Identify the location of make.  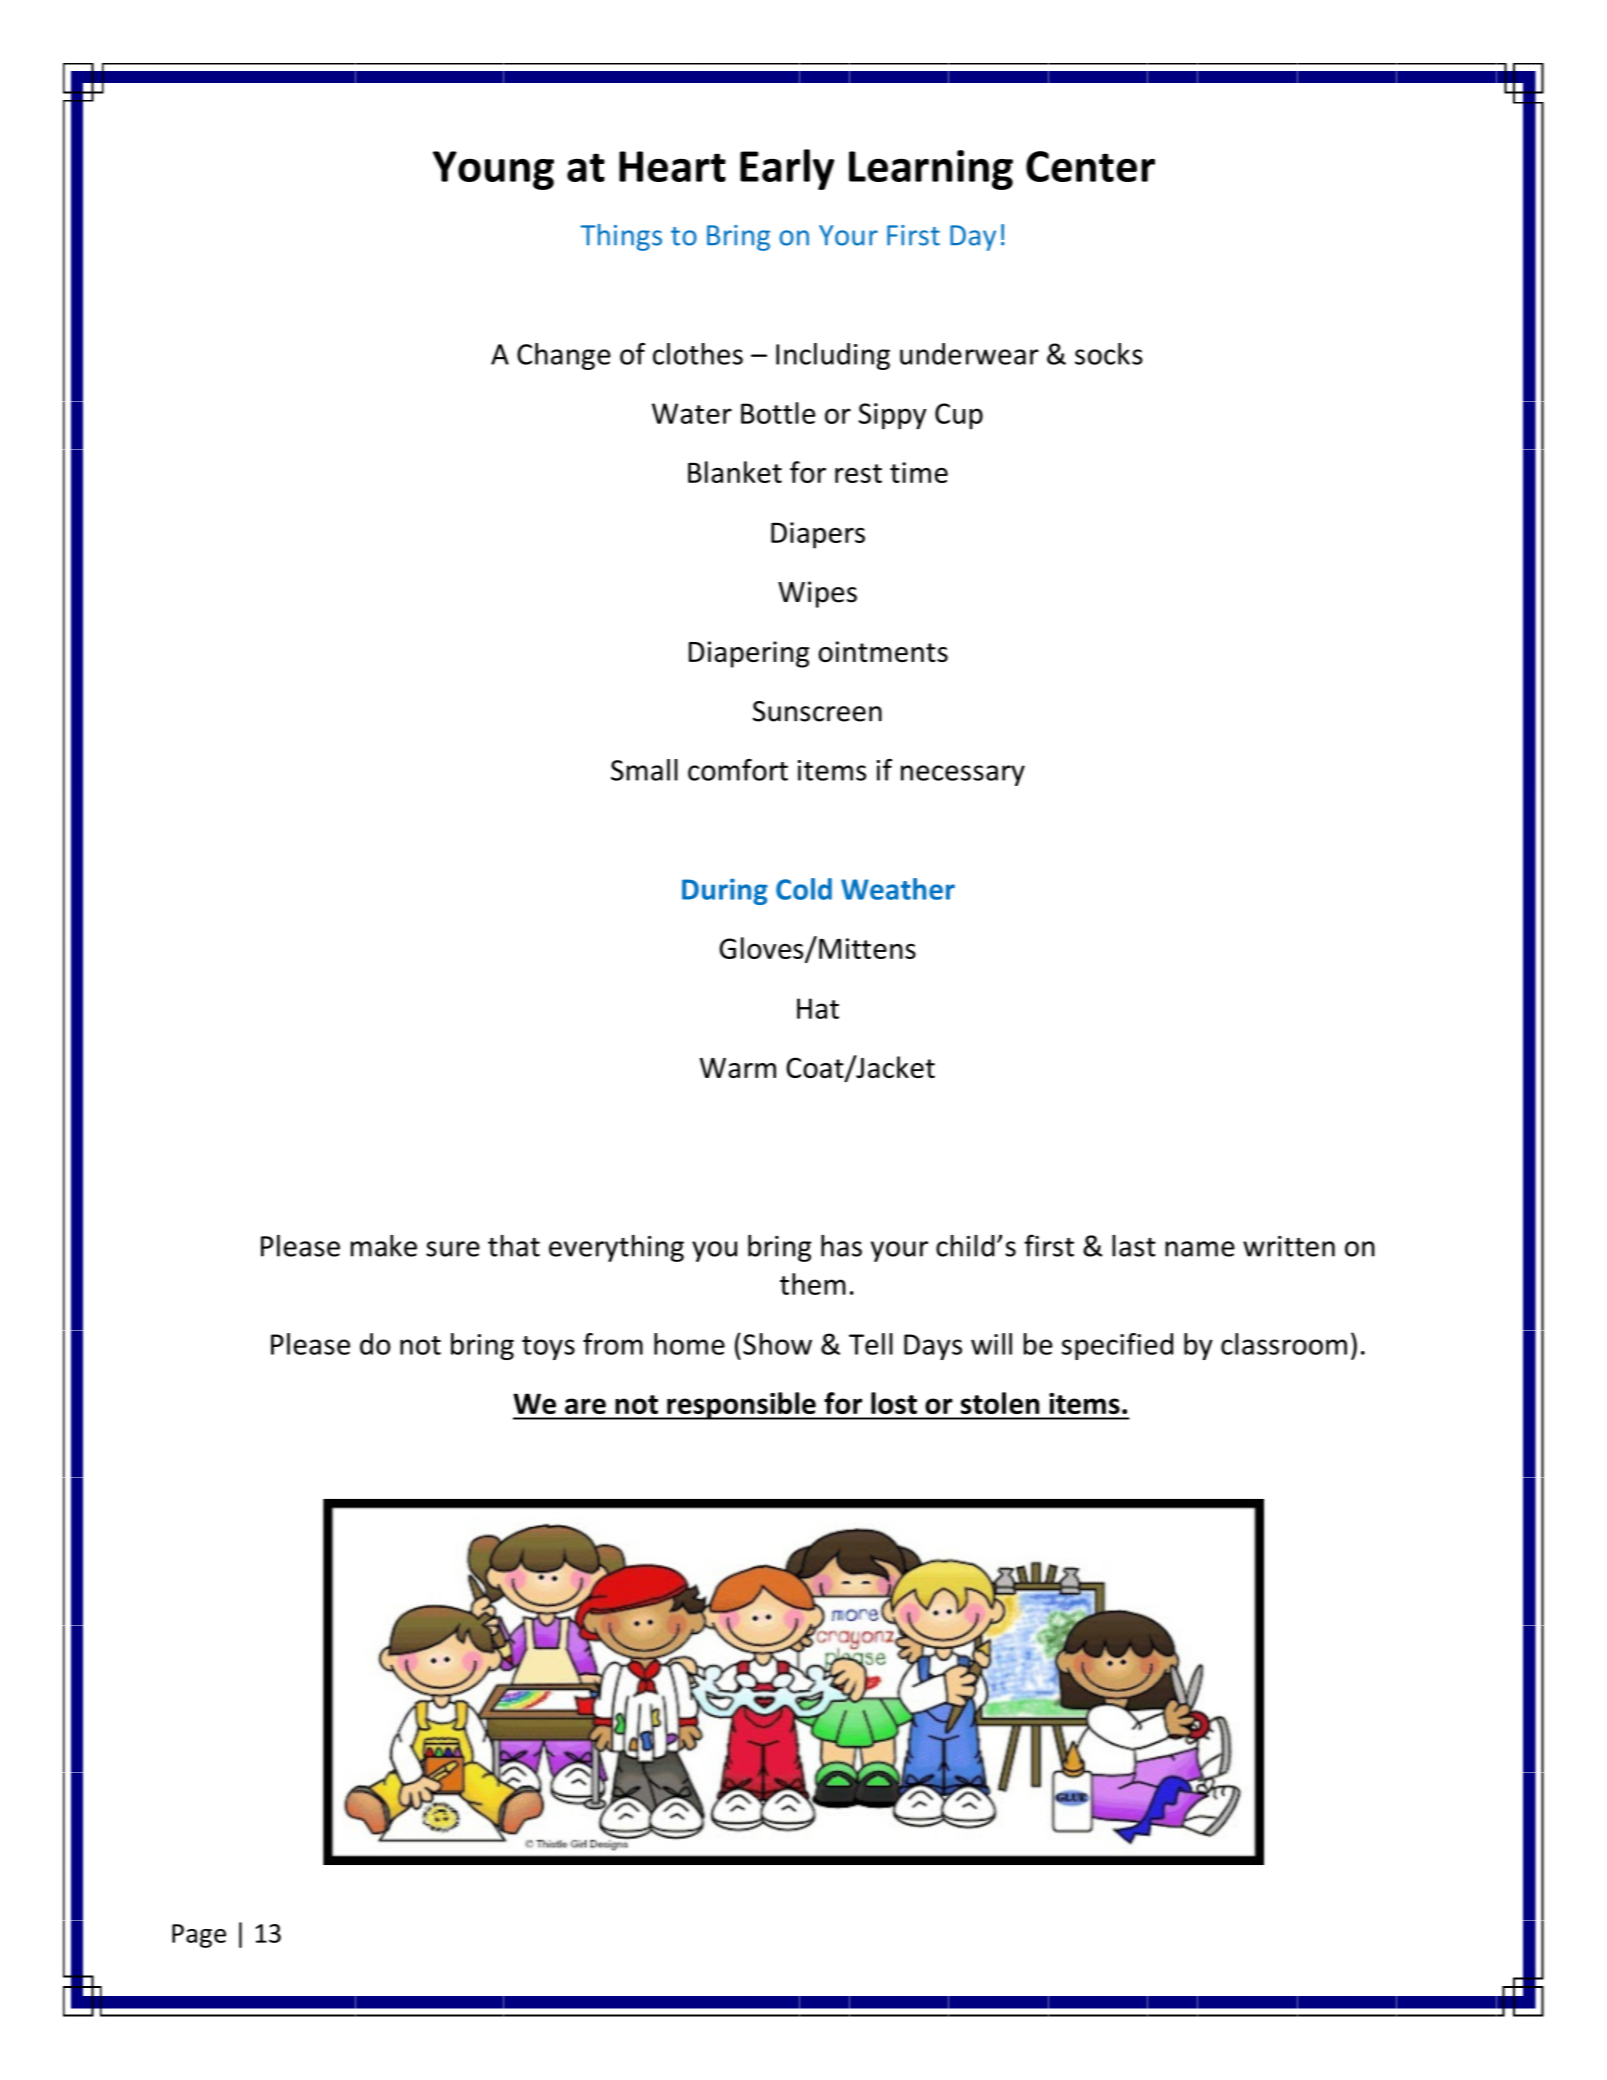
(384, 1246).
